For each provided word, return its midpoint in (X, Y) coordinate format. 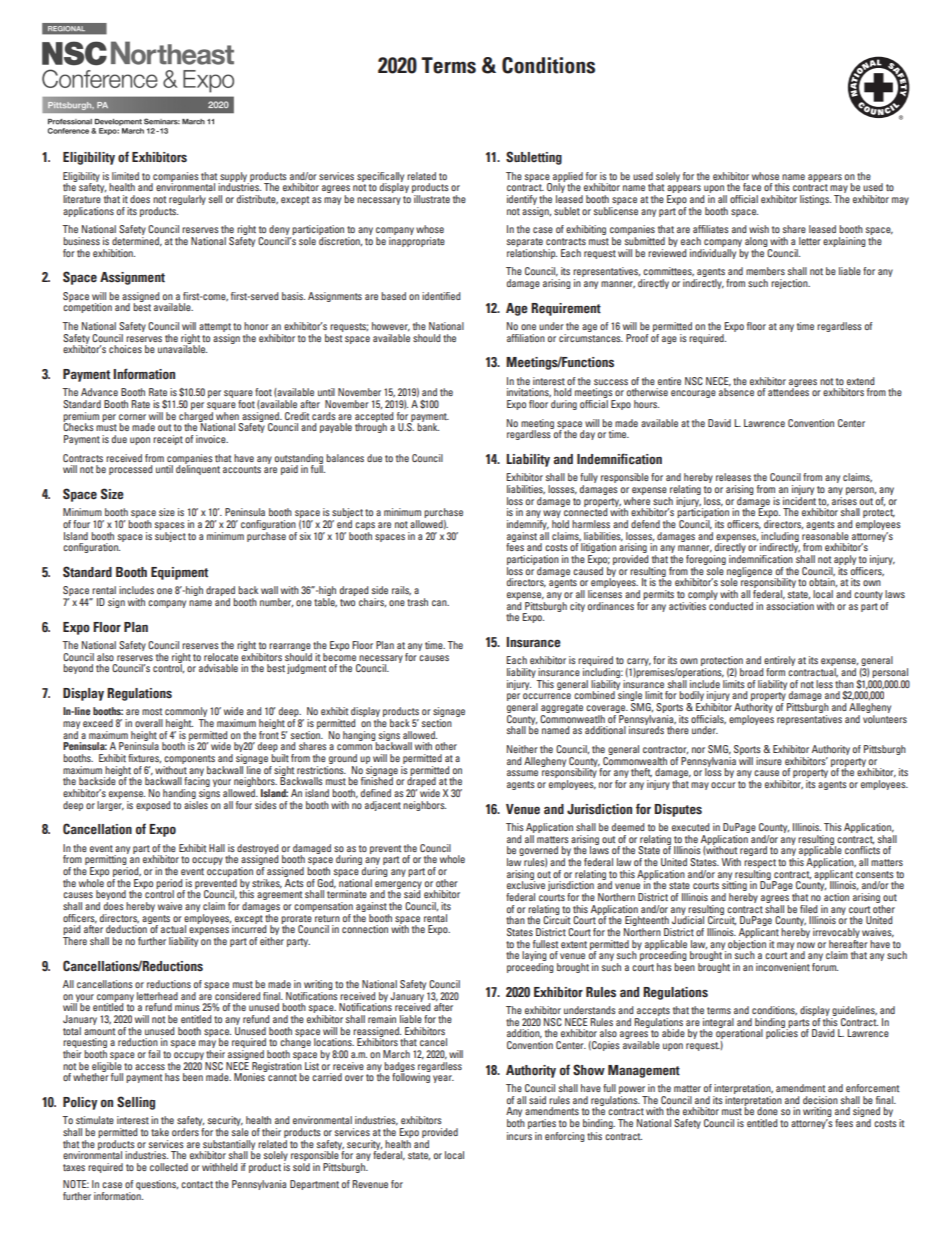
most (152, 711)
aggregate (562, 710)
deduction (127, 928)
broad (751, 672)
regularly (187, 200)
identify (522, 200)
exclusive (526, 884)
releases (733, 477)
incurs (519, 1136)
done (767, 1111)
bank (428, 426)
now (806, 945)
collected (169, 1167)
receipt (168, 440)
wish (759, 229)
